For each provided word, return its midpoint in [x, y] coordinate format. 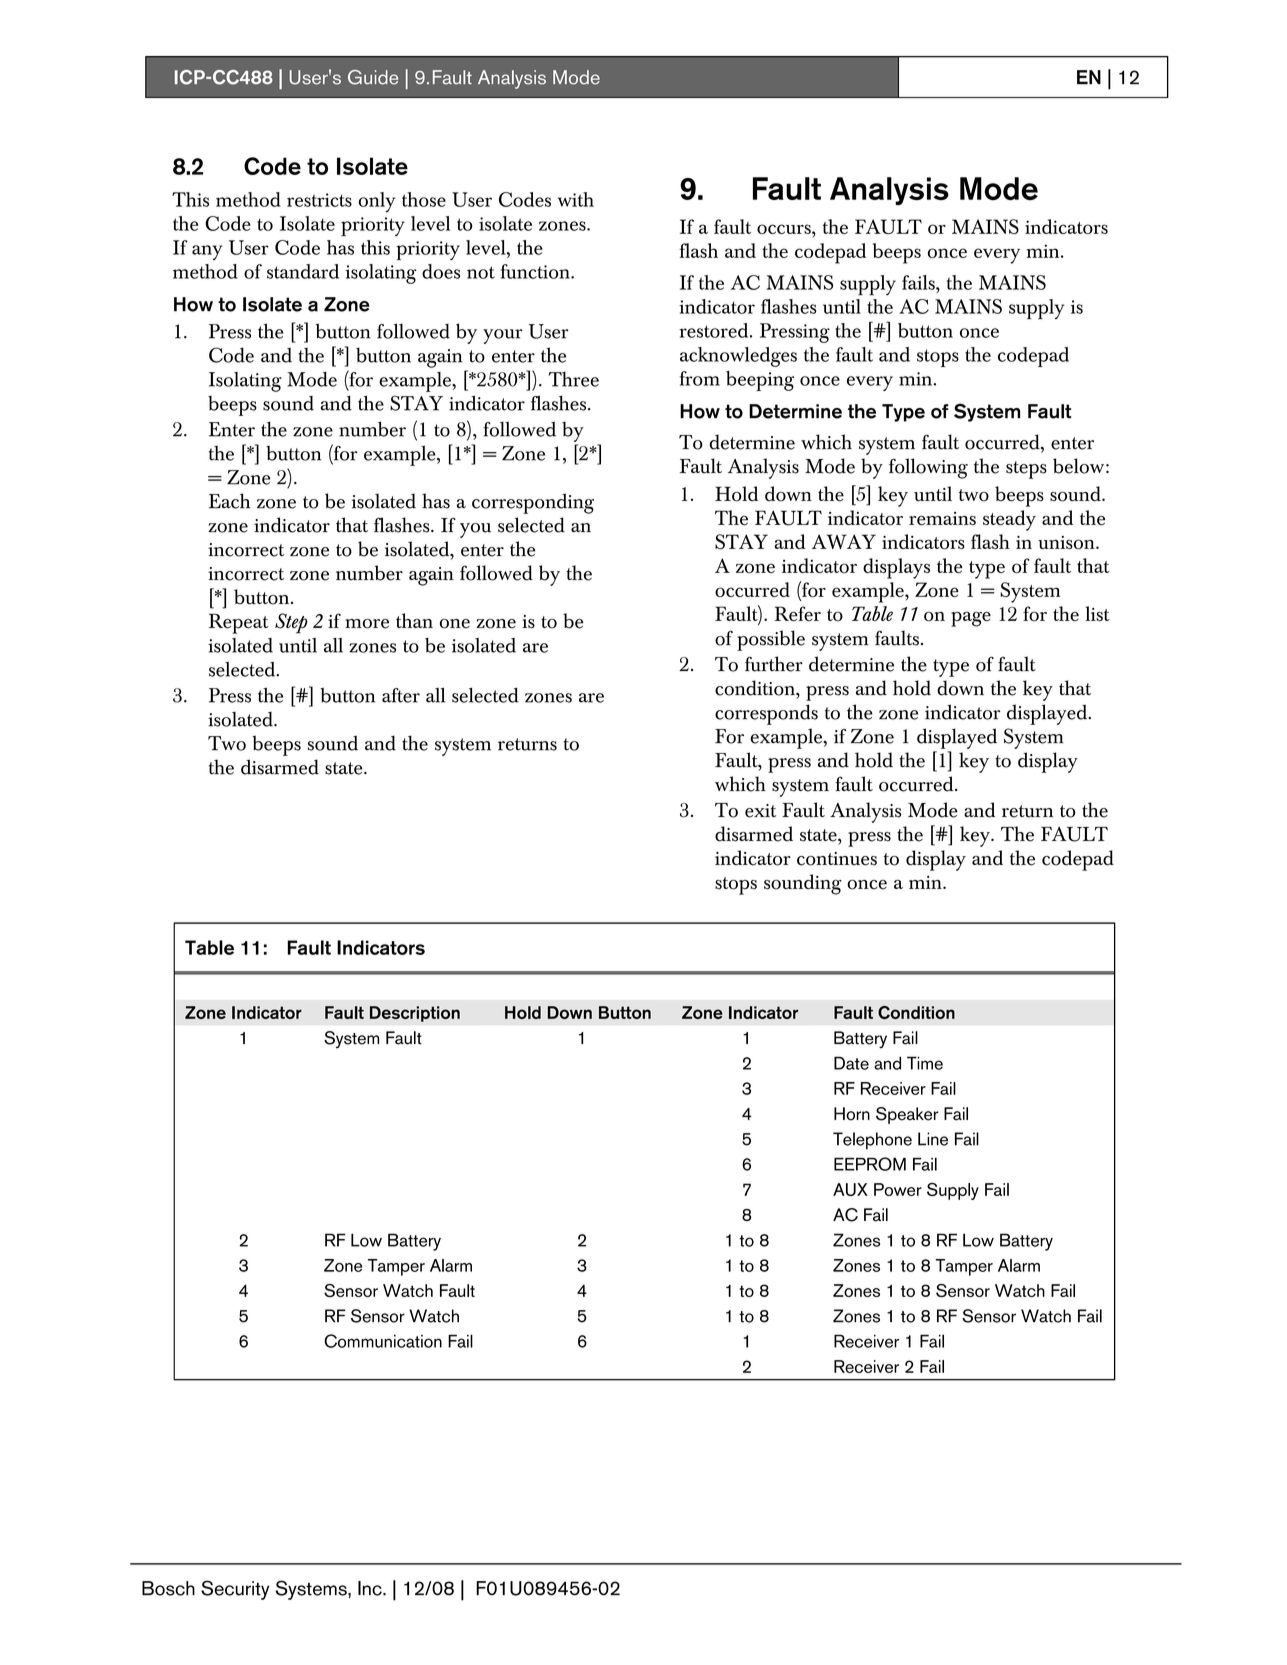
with [576, 199]
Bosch [168, 1588]
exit [760, 811]
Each [229, 501]
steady [1009, 520]
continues [837, 859]
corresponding [533, 503]
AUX [850, 1189]
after [401, 695]
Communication [383, 1341]
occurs [785, 229]
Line [933, 1139]
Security [235, 1590]
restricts [319, 200]
